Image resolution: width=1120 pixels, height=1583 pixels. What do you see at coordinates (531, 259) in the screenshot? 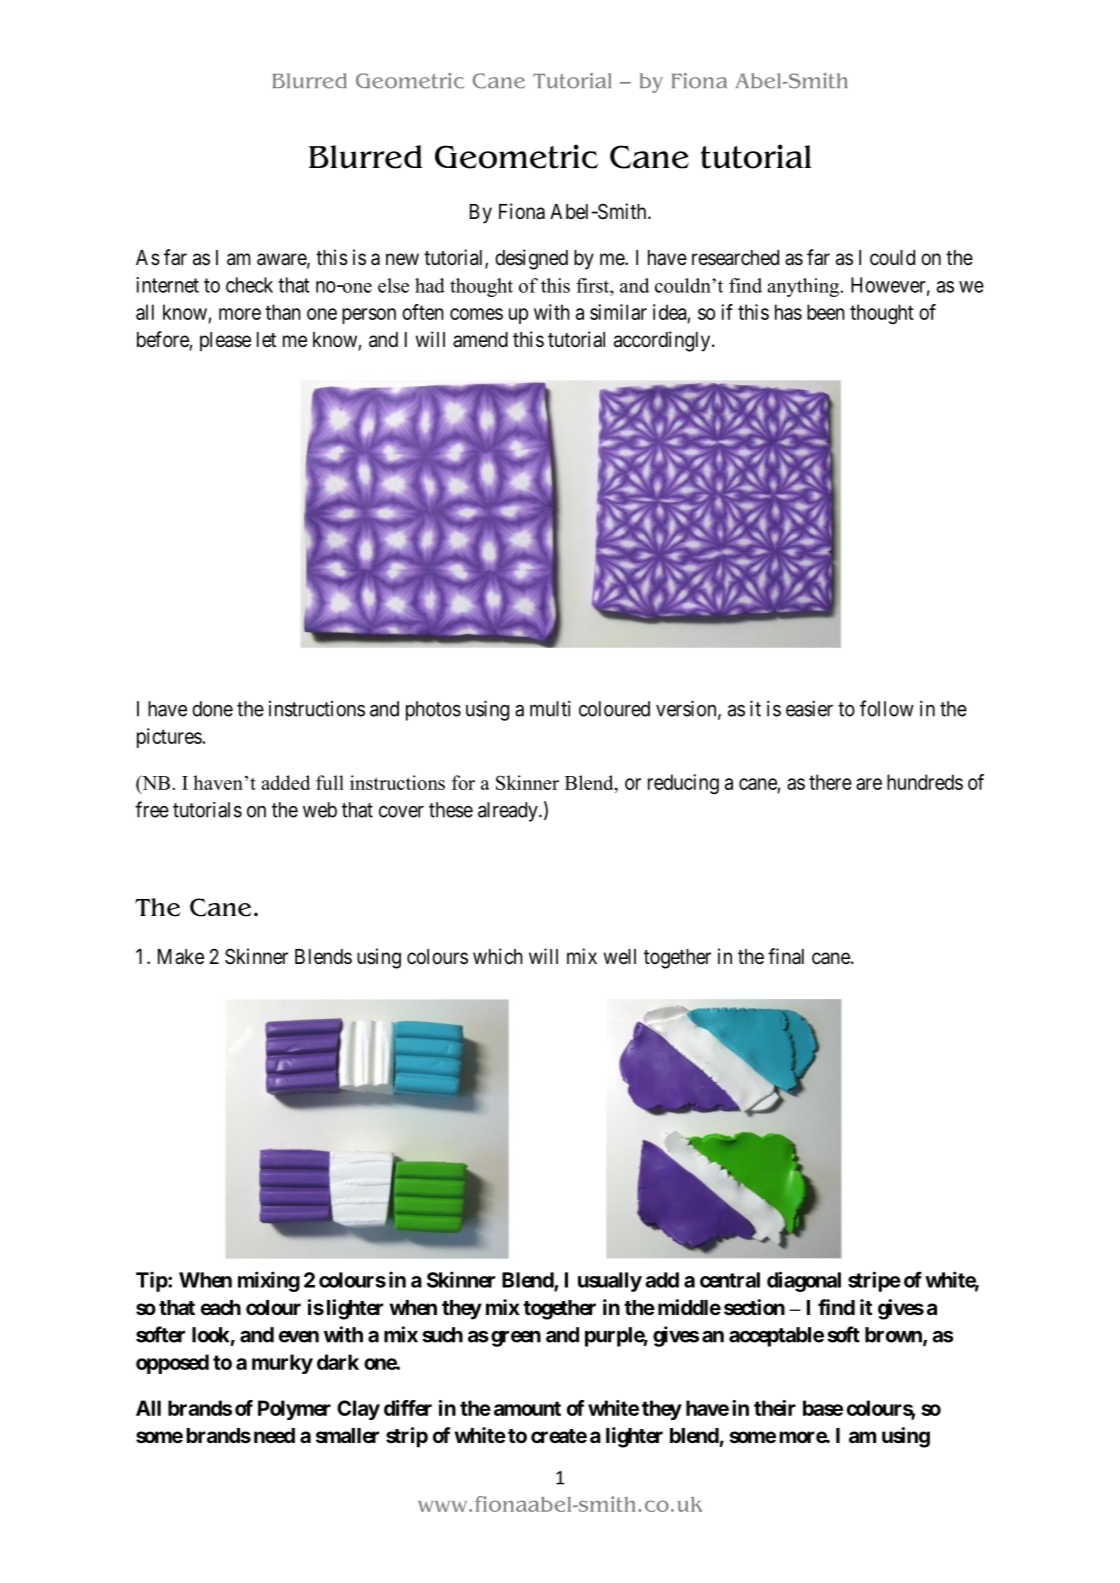
I see `designed` at bounding box center [531, 259].
